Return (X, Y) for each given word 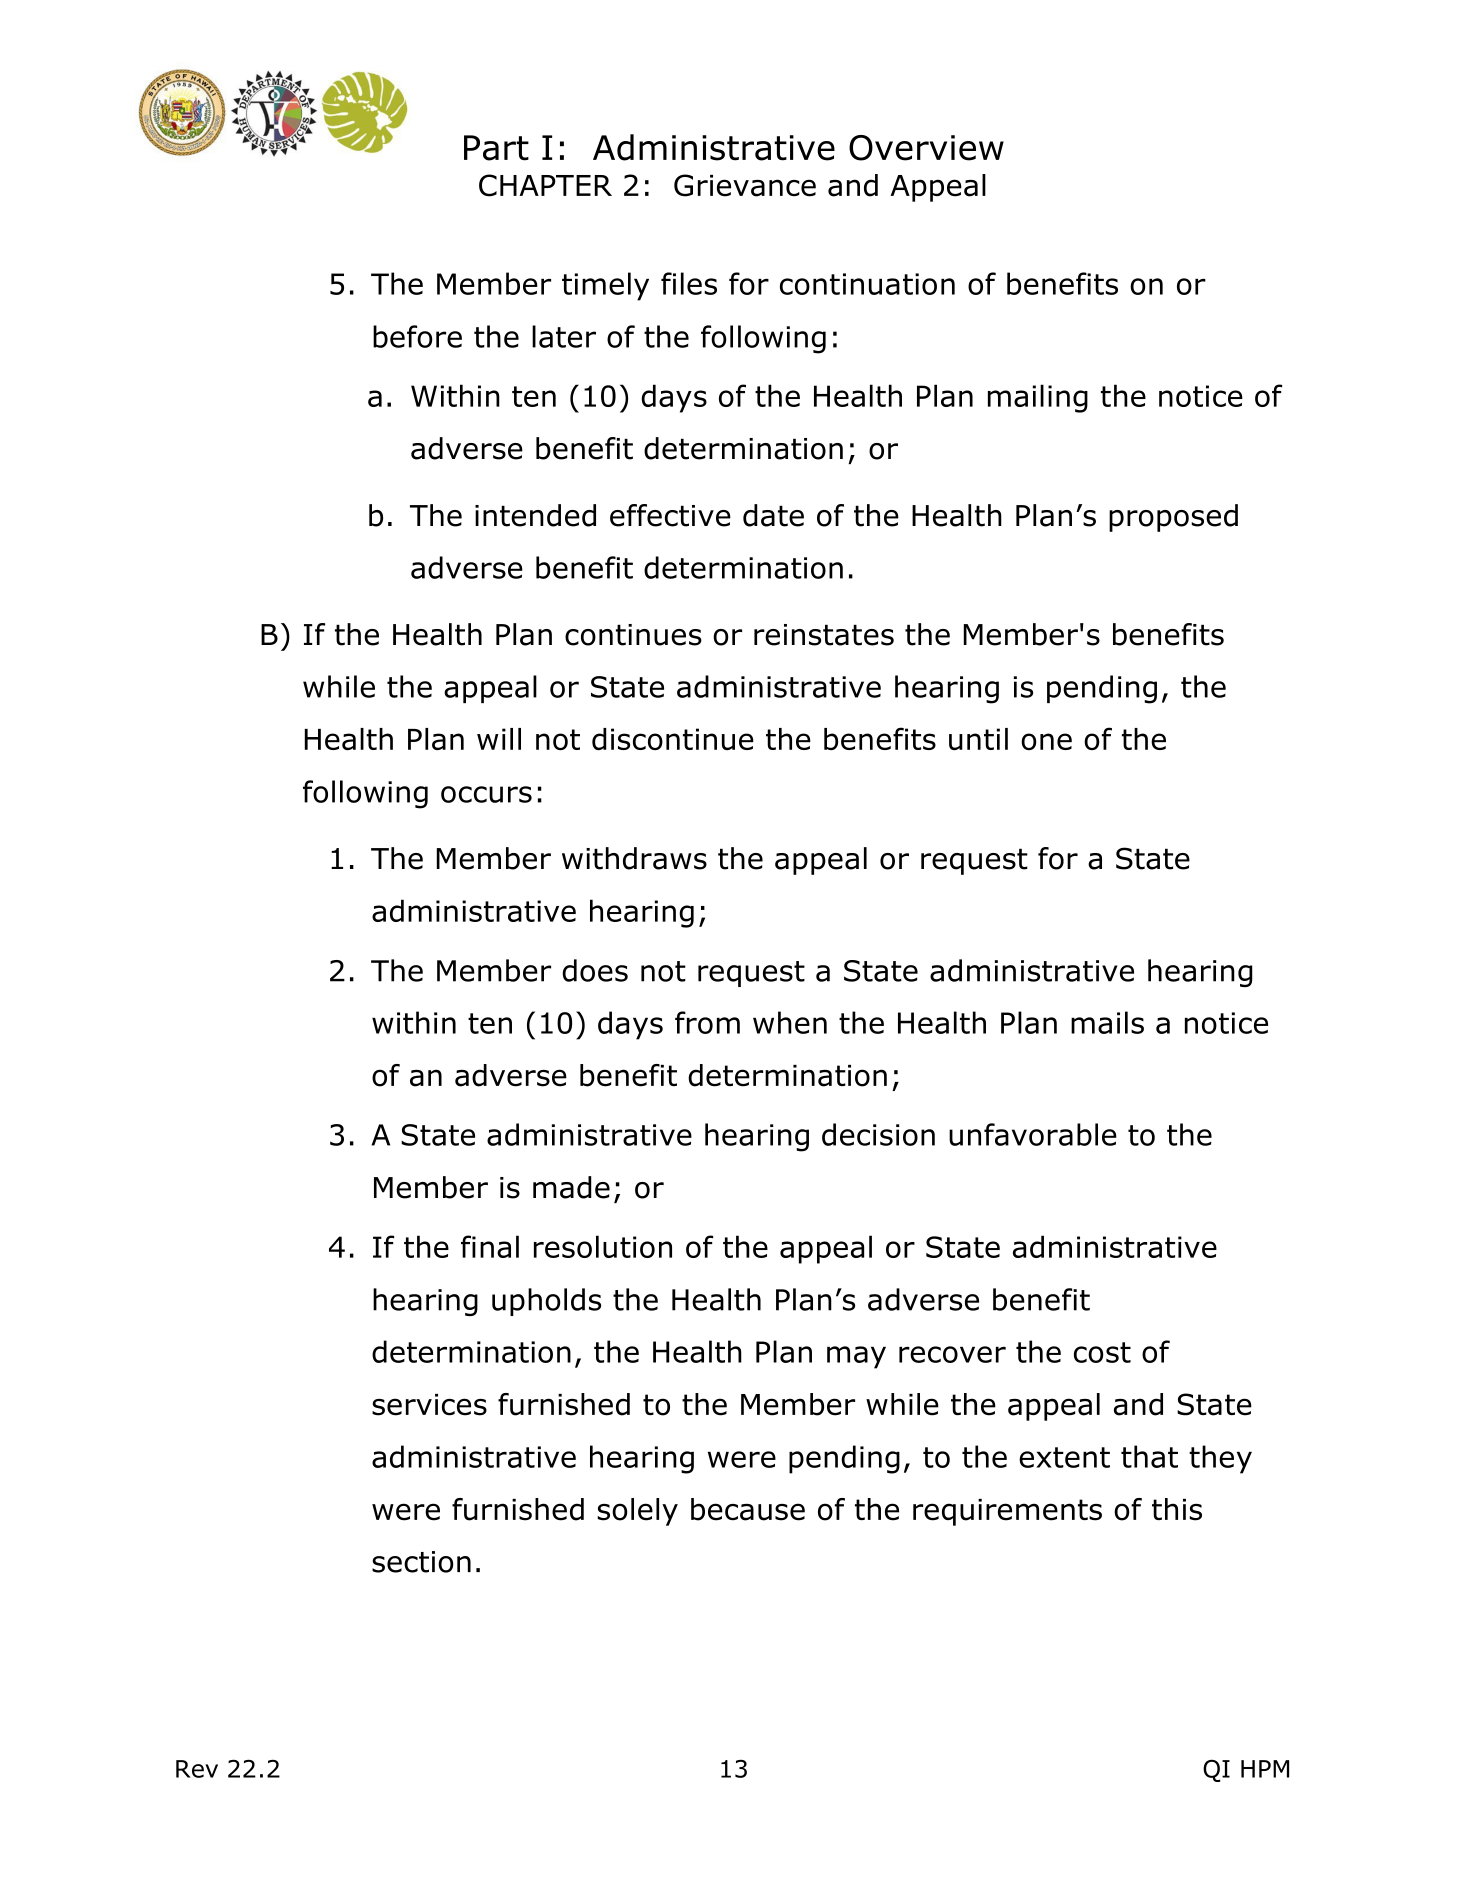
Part (496, 148)
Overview (926, 148)
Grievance (745, 185)
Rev (197, 1769)
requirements (1007, 1512)
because (748, 1509)
